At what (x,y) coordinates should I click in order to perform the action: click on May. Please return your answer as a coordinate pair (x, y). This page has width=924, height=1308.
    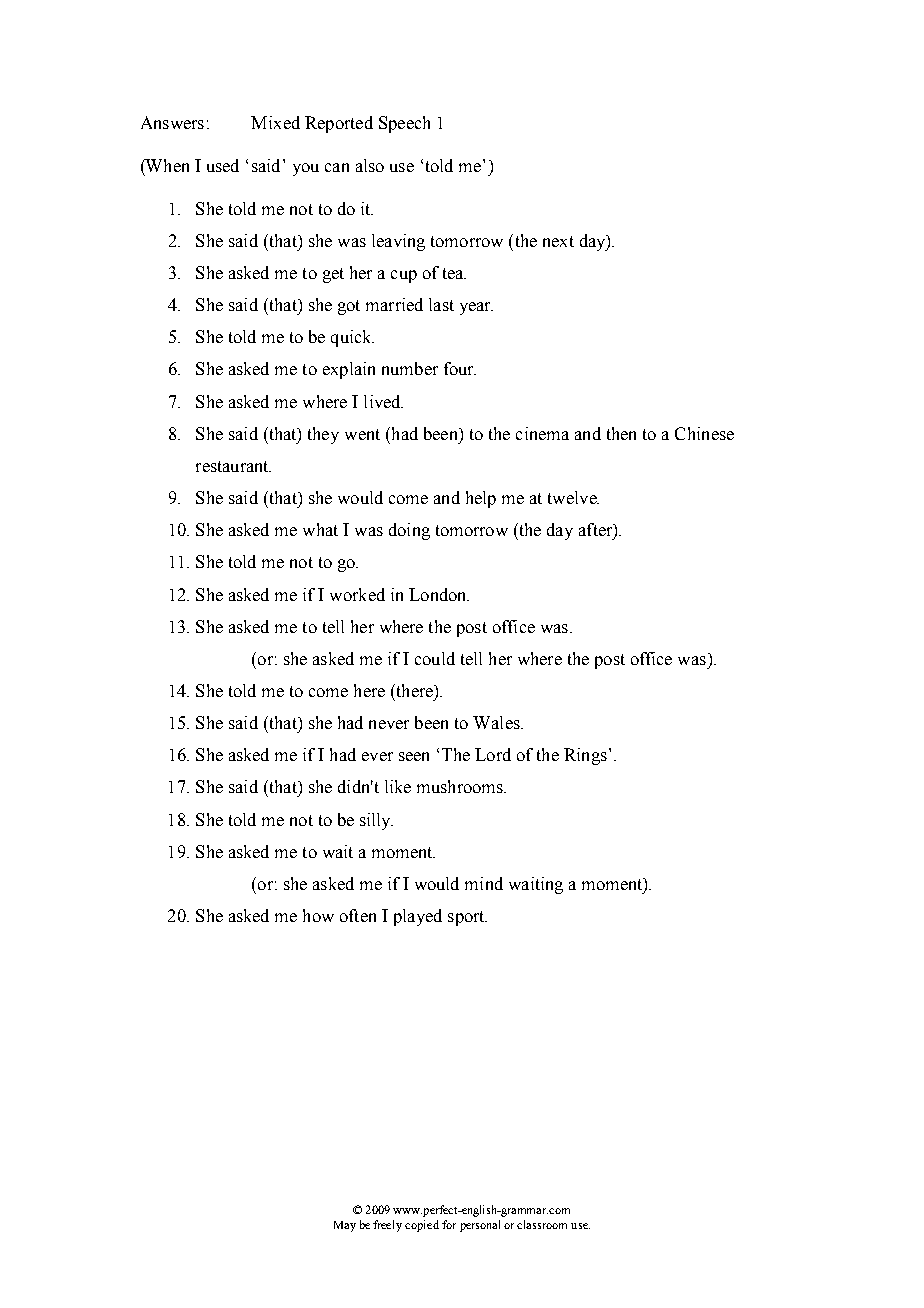
    Looking at the image, I should click on (345, 1226).
